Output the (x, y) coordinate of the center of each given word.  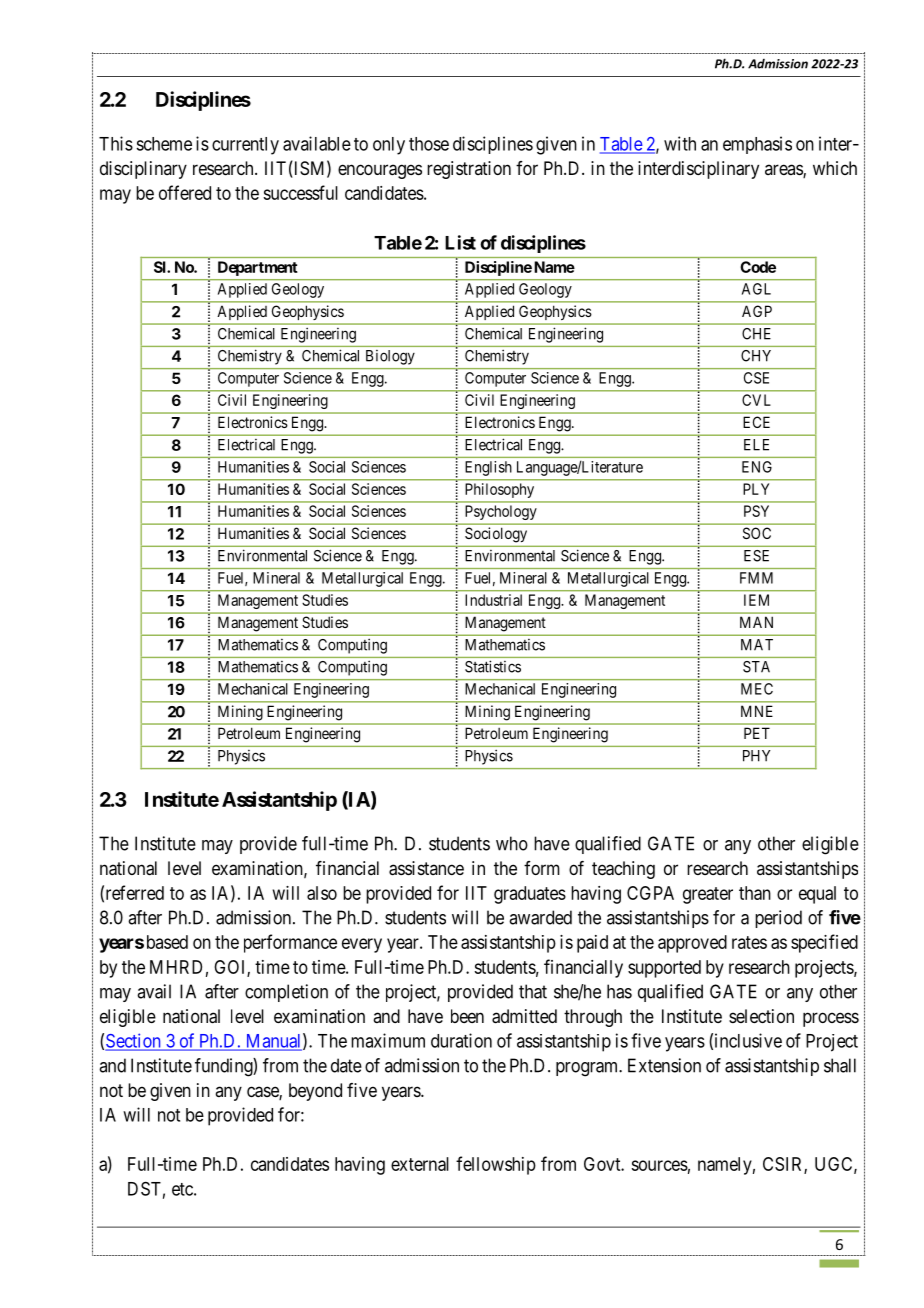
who (512, 843)
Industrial (493, 600)
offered (185, 192)
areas (784, 171)
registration (469, 170)
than (755, 893)
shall (840, 1065)
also (322, 893)
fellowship (496, 1165)
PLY (756, 489)
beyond (315, 1092)
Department (257, 268)
